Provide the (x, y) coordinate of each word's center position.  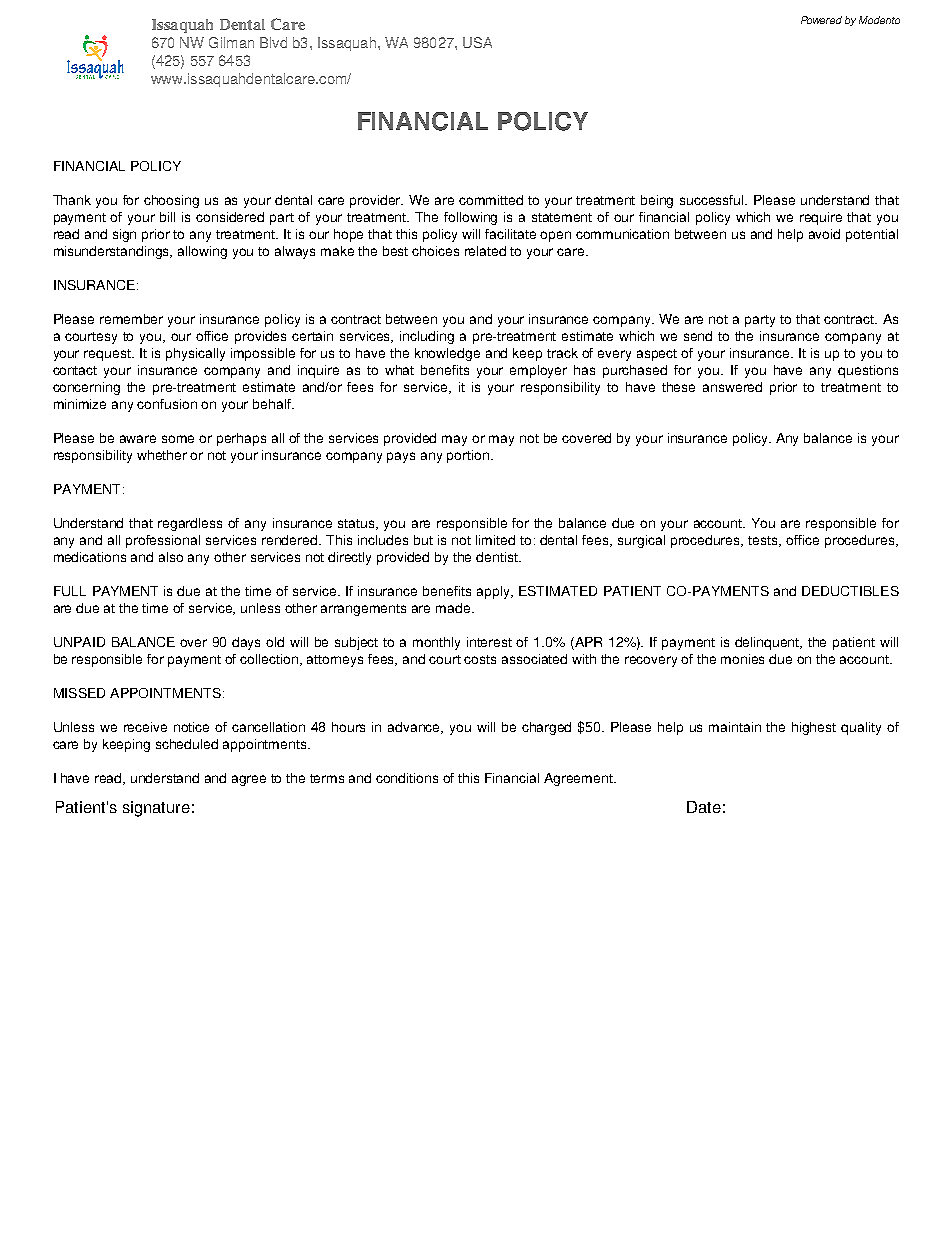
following (470, 218)
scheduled (187, 744)
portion (469, 456)
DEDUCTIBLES (850, 591)
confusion (167, 404)
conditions (407, 778)
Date (704, 807)
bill (167, 217)
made (454, 608)
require (821, 218)
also (171, 557)
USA (477, 42)
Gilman (231, 42)
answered (732, 387)
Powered (821, 20)
